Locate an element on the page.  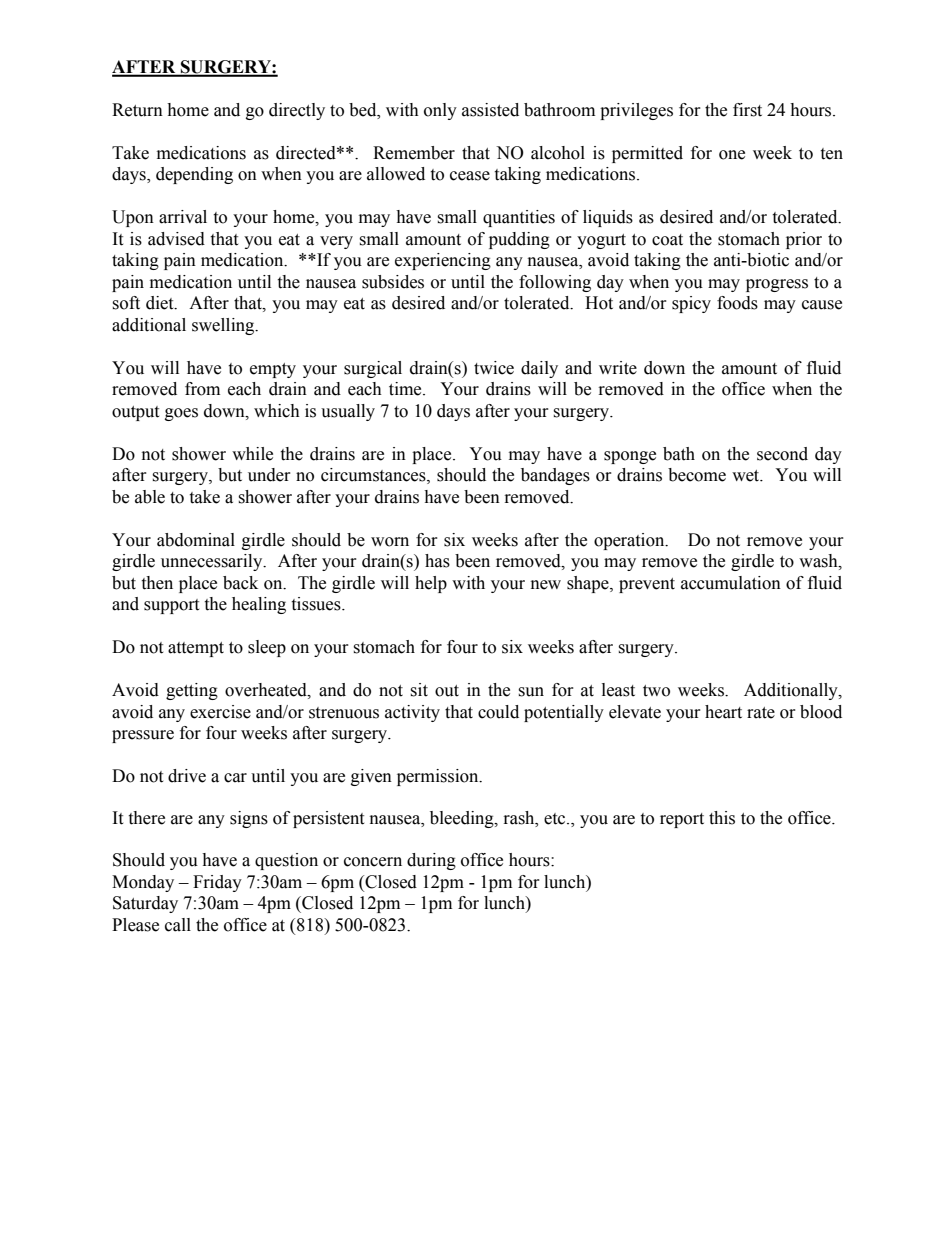
swelling is located at coordinates (224, 326).
